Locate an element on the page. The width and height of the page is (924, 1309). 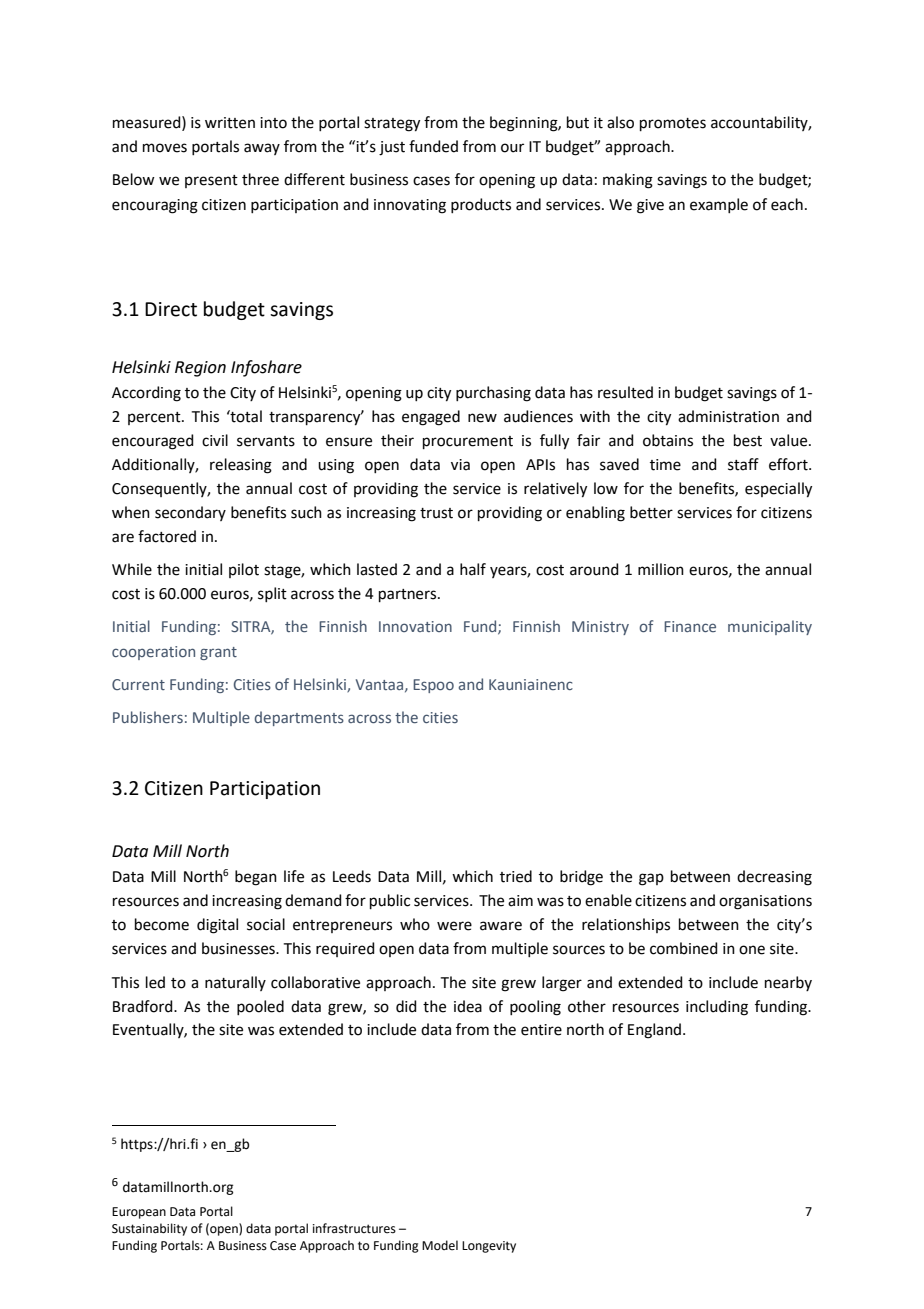
Publishers is located at coordinates (148, 717).
